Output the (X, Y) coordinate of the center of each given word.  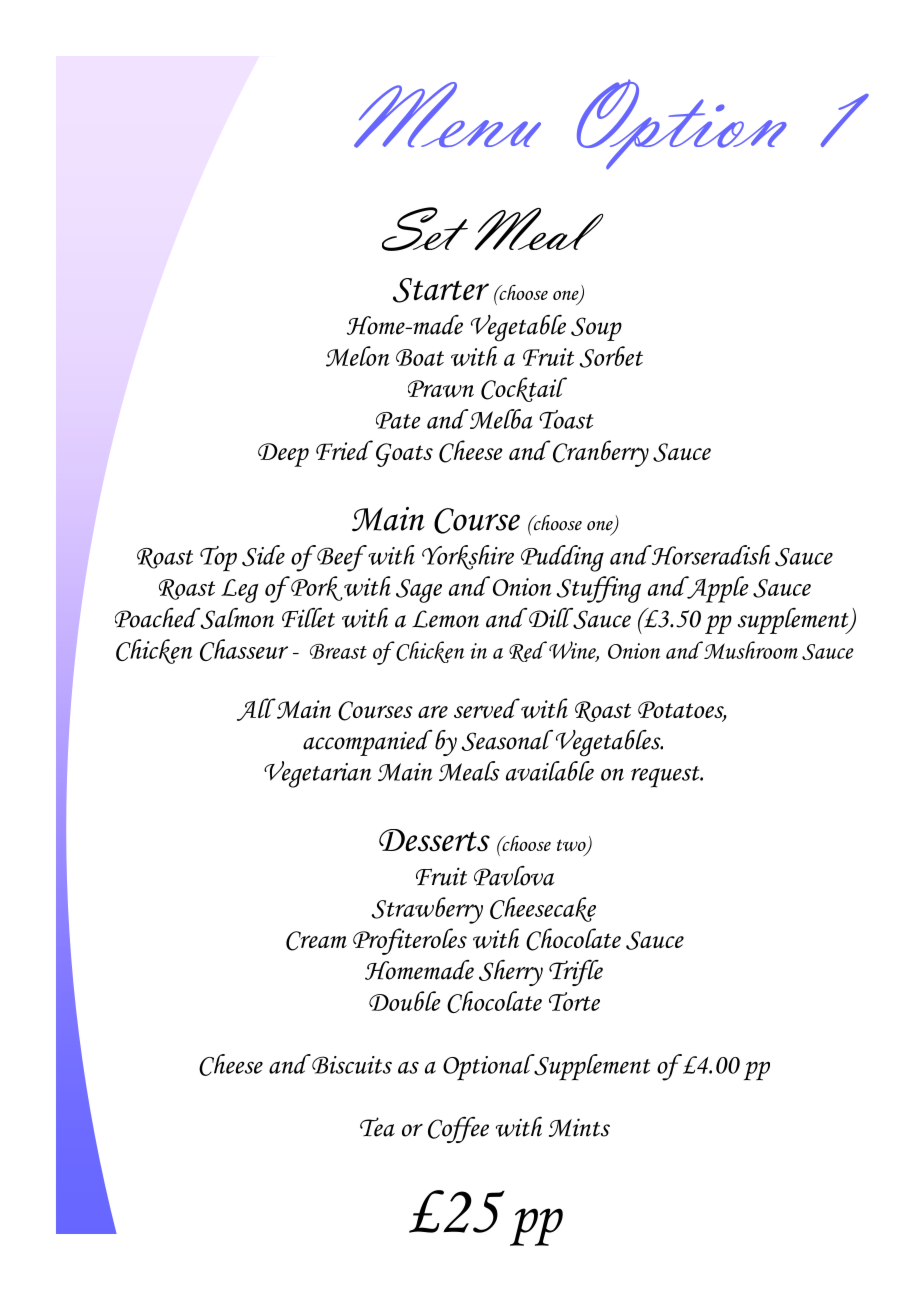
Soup (596, 329)
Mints (579, 1127)
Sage (419, 591)
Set (425, 229)
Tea (377, 1127)
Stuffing (598, 589)
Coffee (458, 1129)
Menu (447, 115)
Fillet (308, 617)
